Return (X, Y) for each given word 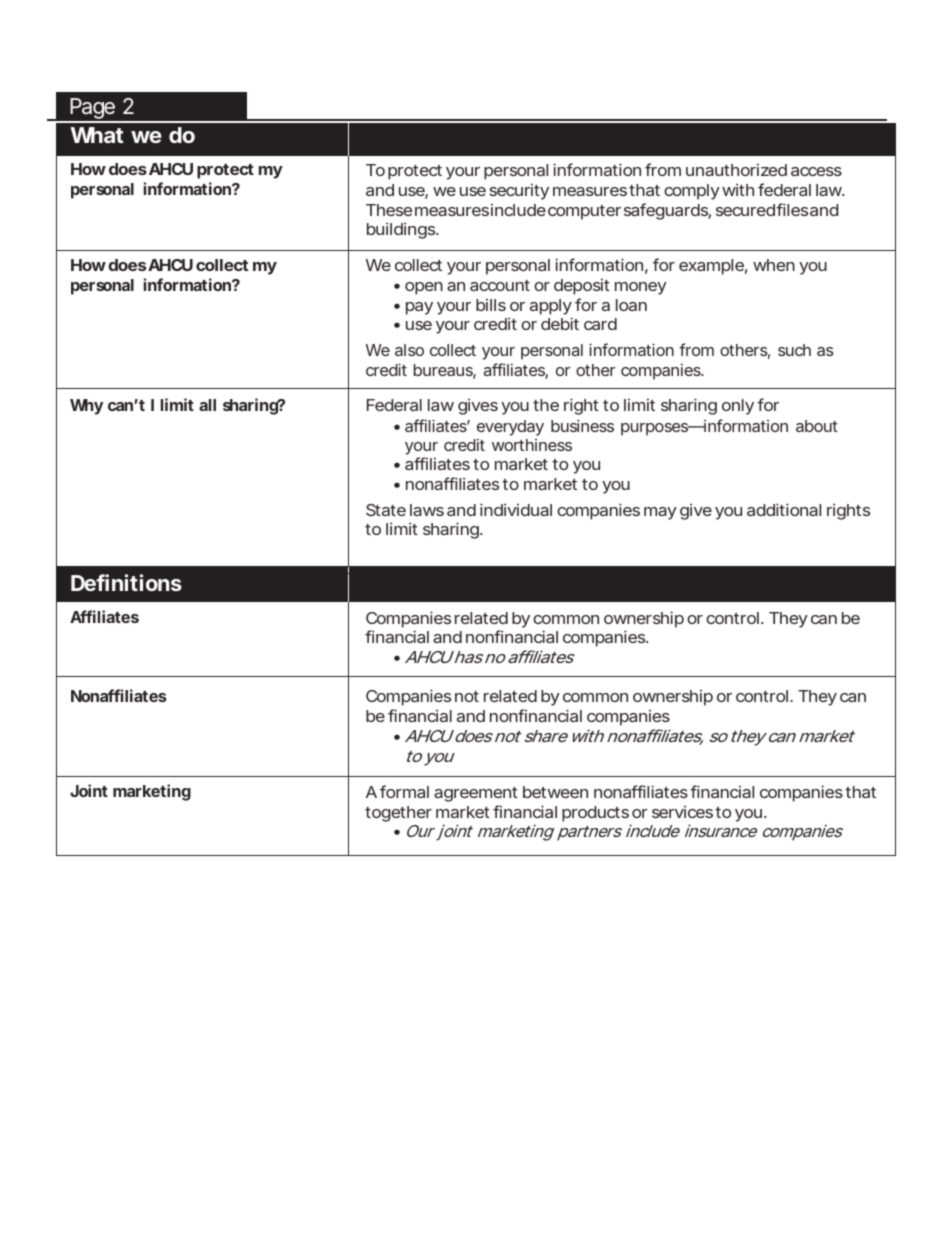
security (519, 192)
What (97, 135)
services (682, 811)
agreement (476, 794)
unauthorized (736, 170)
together (398, 814)
